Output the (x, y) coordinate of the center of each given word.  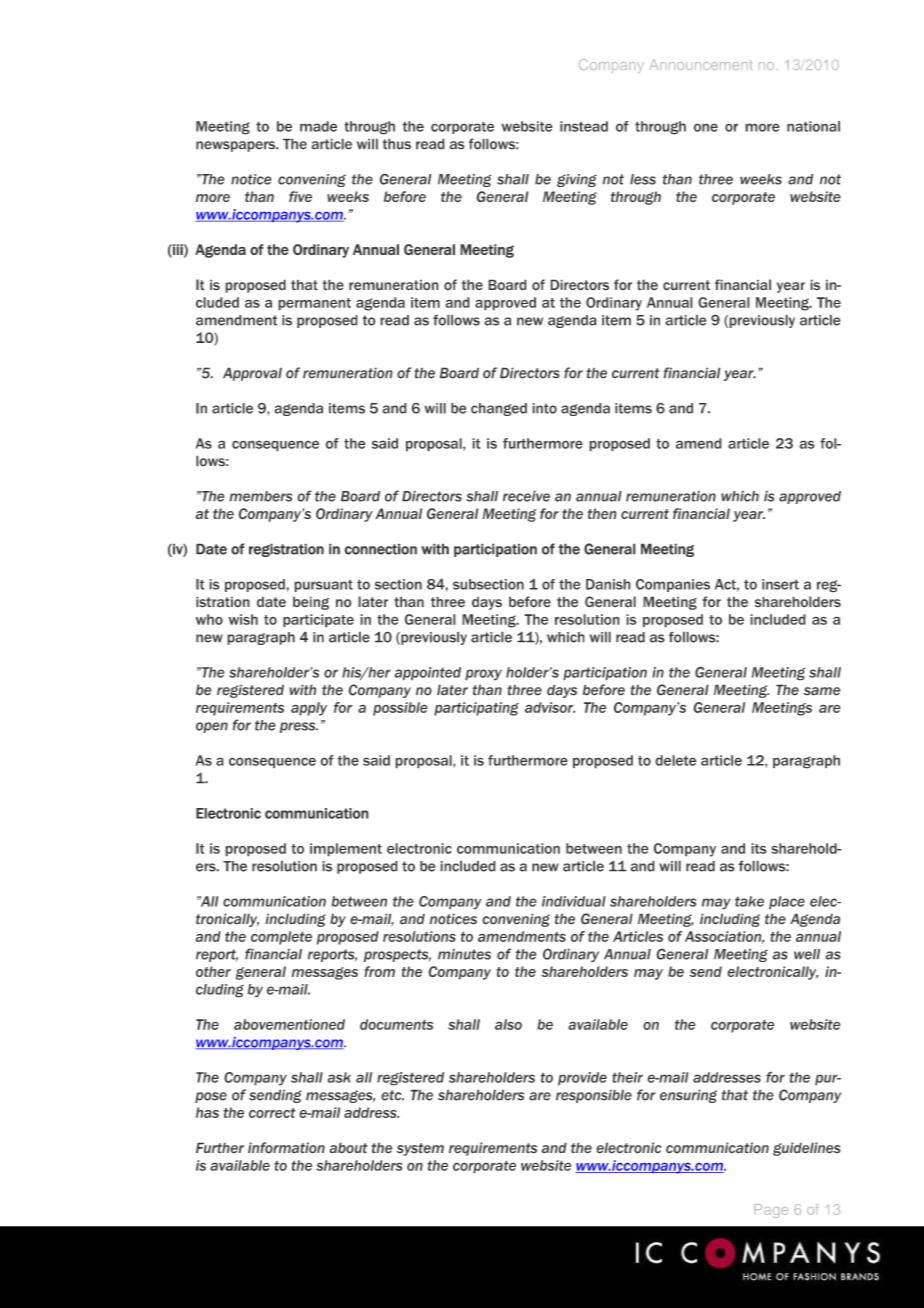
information (286, 1148)
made (318, 126)
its (759, 848)
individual (574, 901)
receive (526, 496)
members (260, 496)
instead (584, 126)
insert (780, 584)
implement (346, 850)
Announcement (700, 64)
